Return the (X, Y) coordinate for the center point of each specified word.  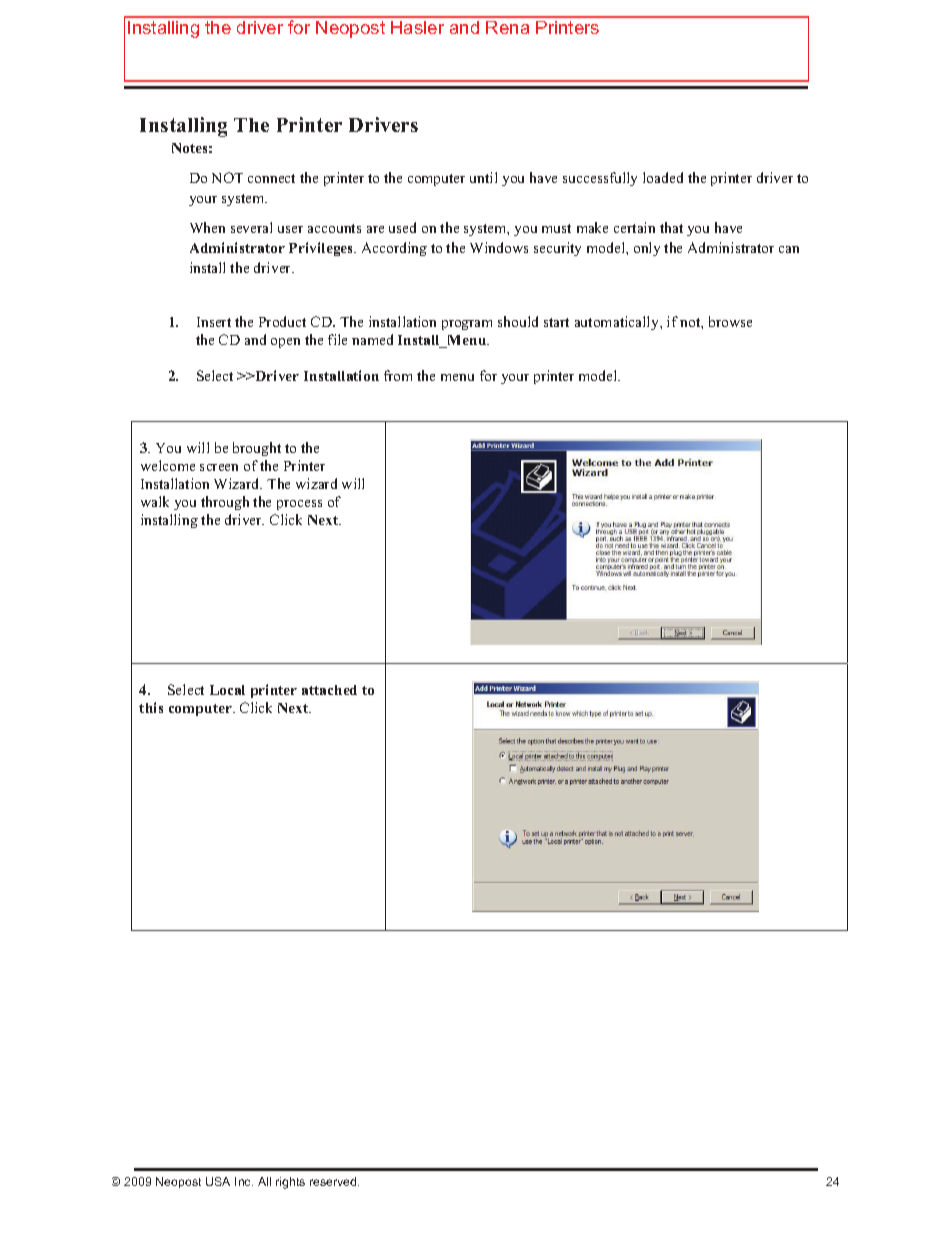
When (207, 227)
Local (227, 690)
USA (218, 1181)
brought (257, 449)
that (671, 227)
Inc (244, 1181)
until (483, 177)
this (151, 707)
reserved (334, 1181)
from (398, 375)
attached (329, 690)
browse (730, 321)
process (299, 505)
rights (290, 1183)
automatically (618, 323)
